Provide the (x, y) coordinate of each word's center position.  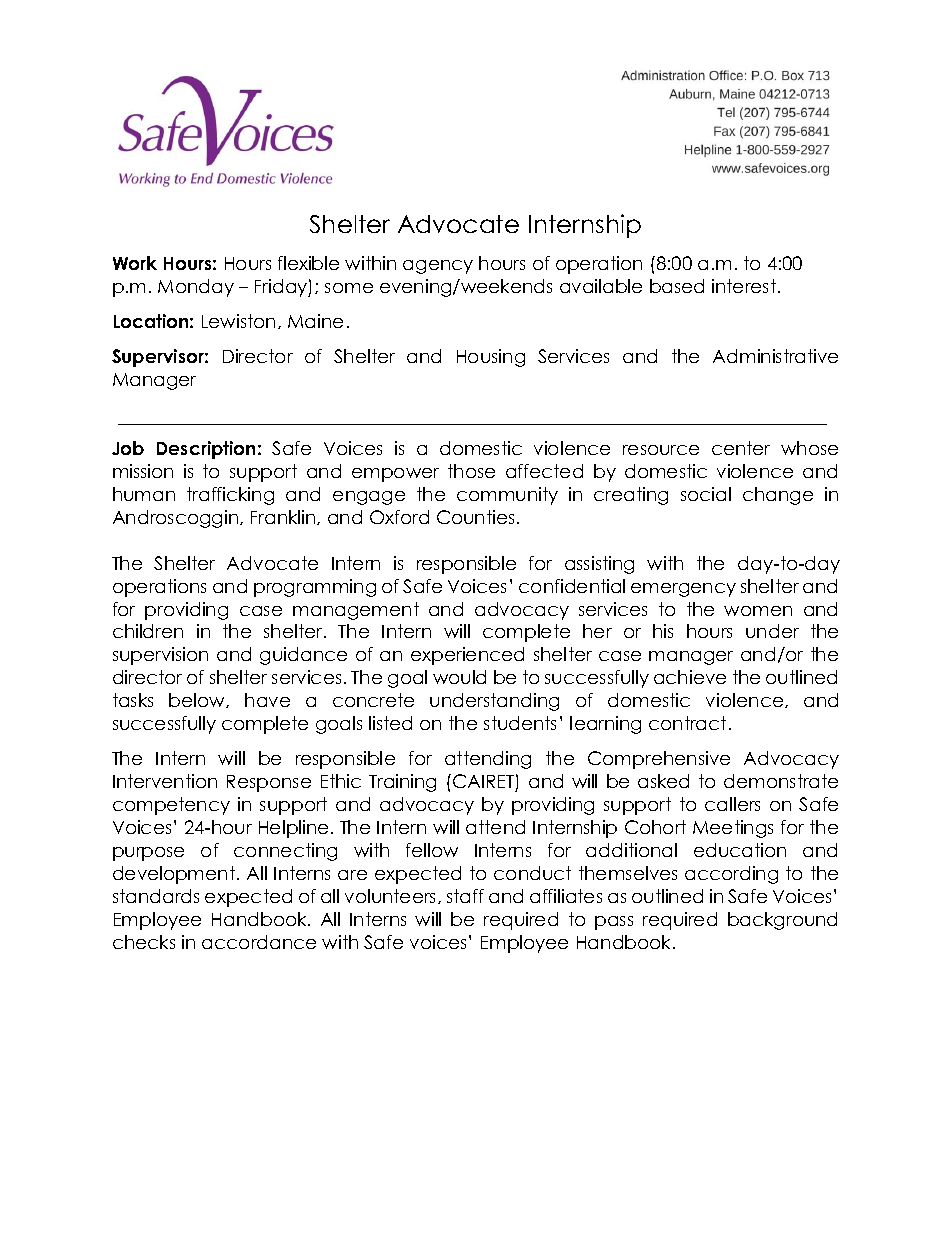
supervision (160, 656)
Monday (196, 288)
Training (402, 783)
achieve (690, 677)
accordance (259, 942)
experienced (467, 656)
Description (206, 450)
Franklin (284, 517)
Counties (475, 517)
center (741, 448)
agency (438, 267)
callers (732, 804)
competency (171, 806)
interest (745, 286)
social (706, 494)
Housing (491, 358)
